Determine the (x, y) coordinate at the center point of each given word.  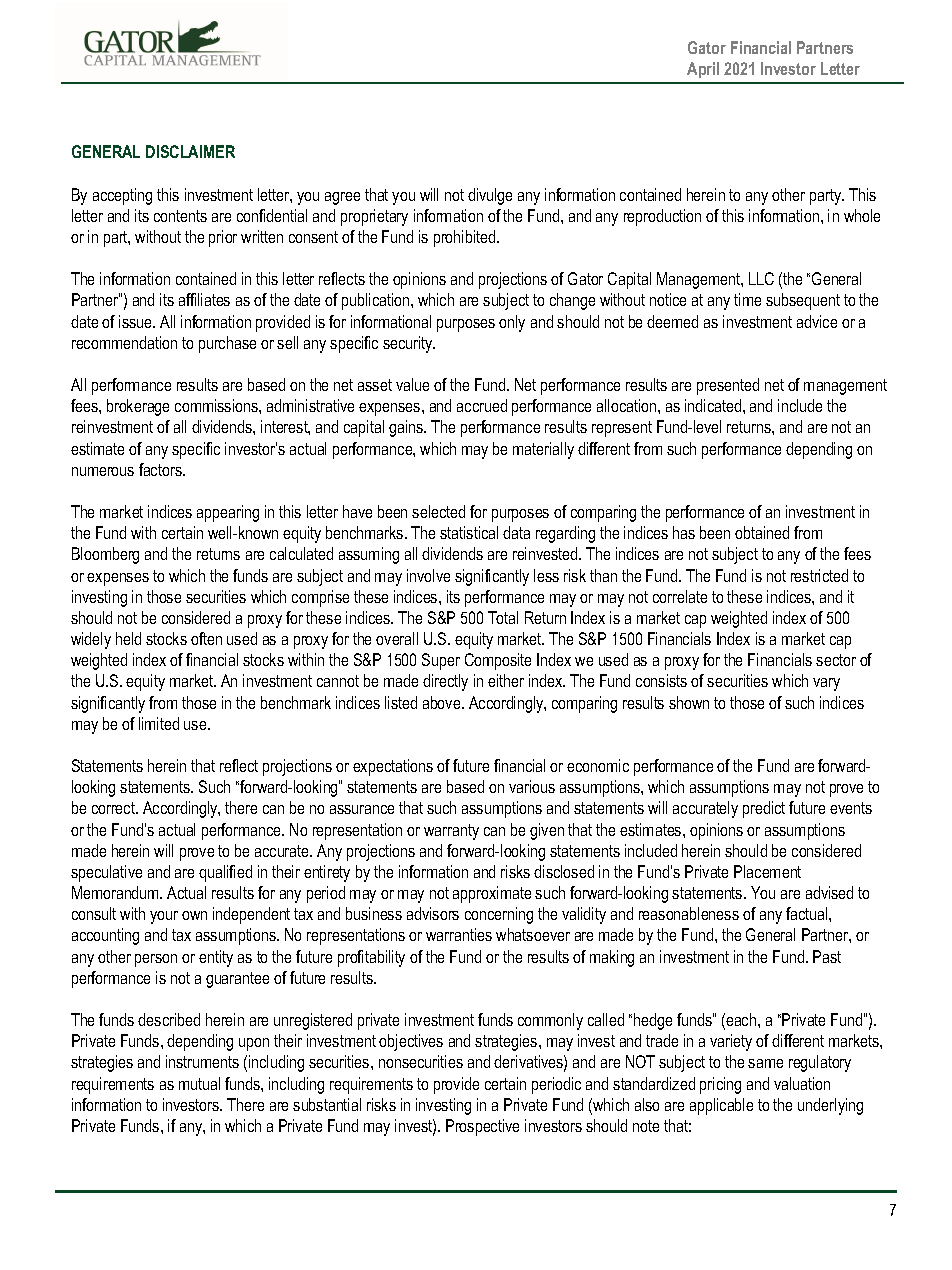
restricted (819, 575)
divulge (490, 196)
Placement (767, 871)
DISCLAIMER (190, 151)
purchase (227, 344)
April (703, 70)
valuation (802, 1083)
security (409, 344)
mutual (199, 1083)
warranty (451, 832)
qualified (225, 873)
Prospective (482, 1127)
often (206, 638)
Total (503, 617)
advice (817, 321)
